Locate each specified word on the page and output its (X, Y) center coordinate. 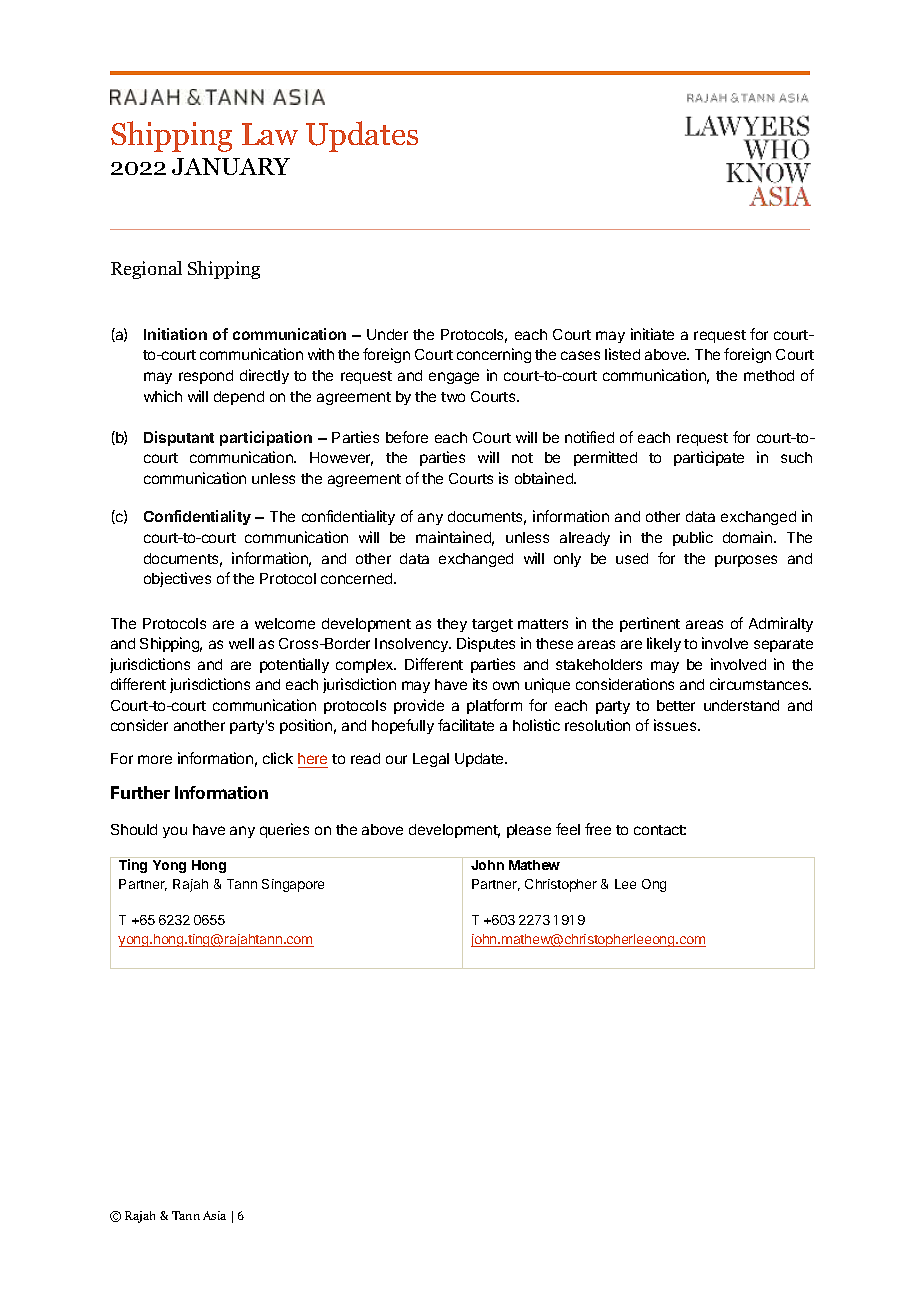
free (598, 829)
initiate (652, 334)
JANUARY (231, 166)
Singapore (293, 885)
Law (270, 134)
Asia (214, 1215)
